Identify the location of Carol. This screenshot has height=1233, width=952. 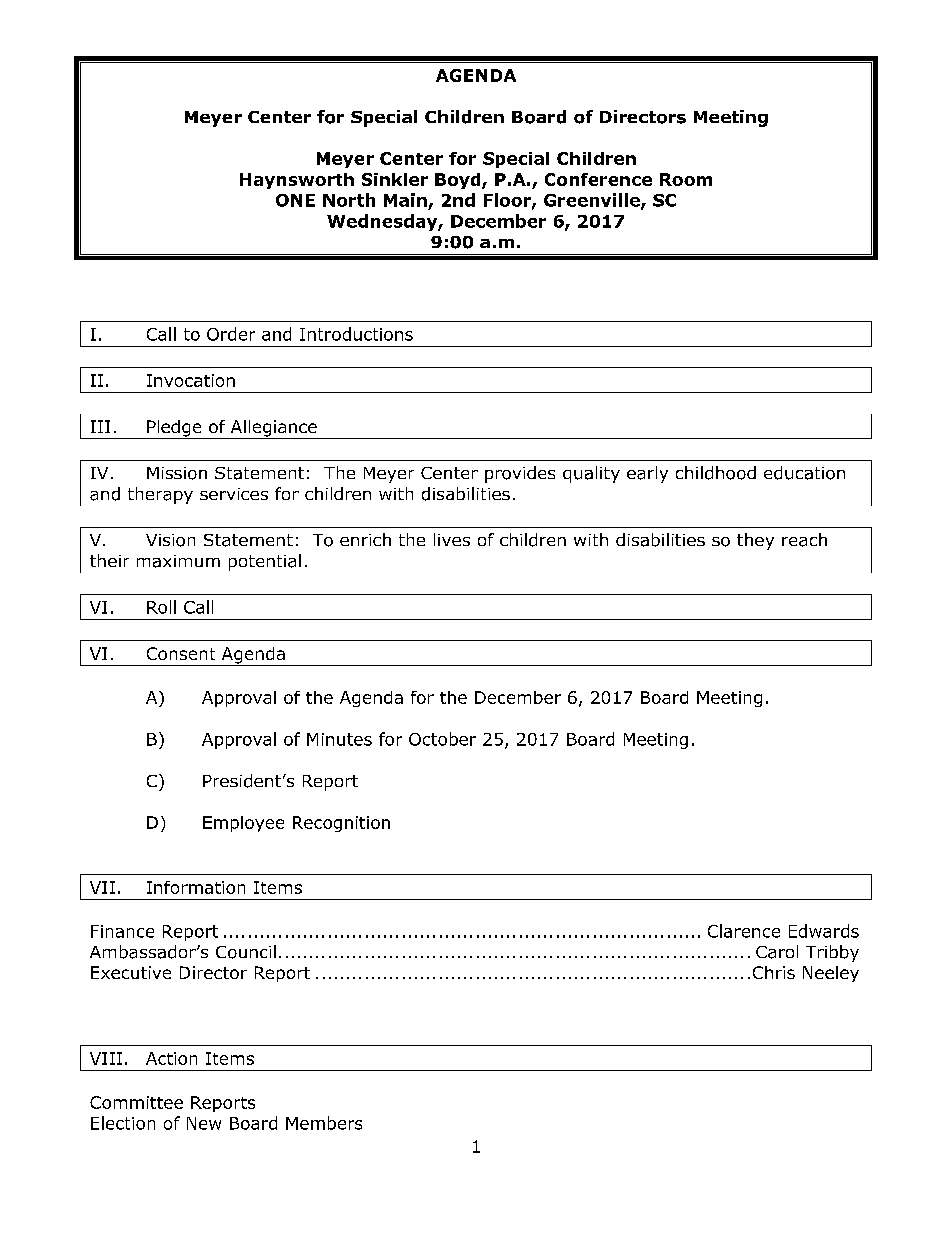
(777, 952).
